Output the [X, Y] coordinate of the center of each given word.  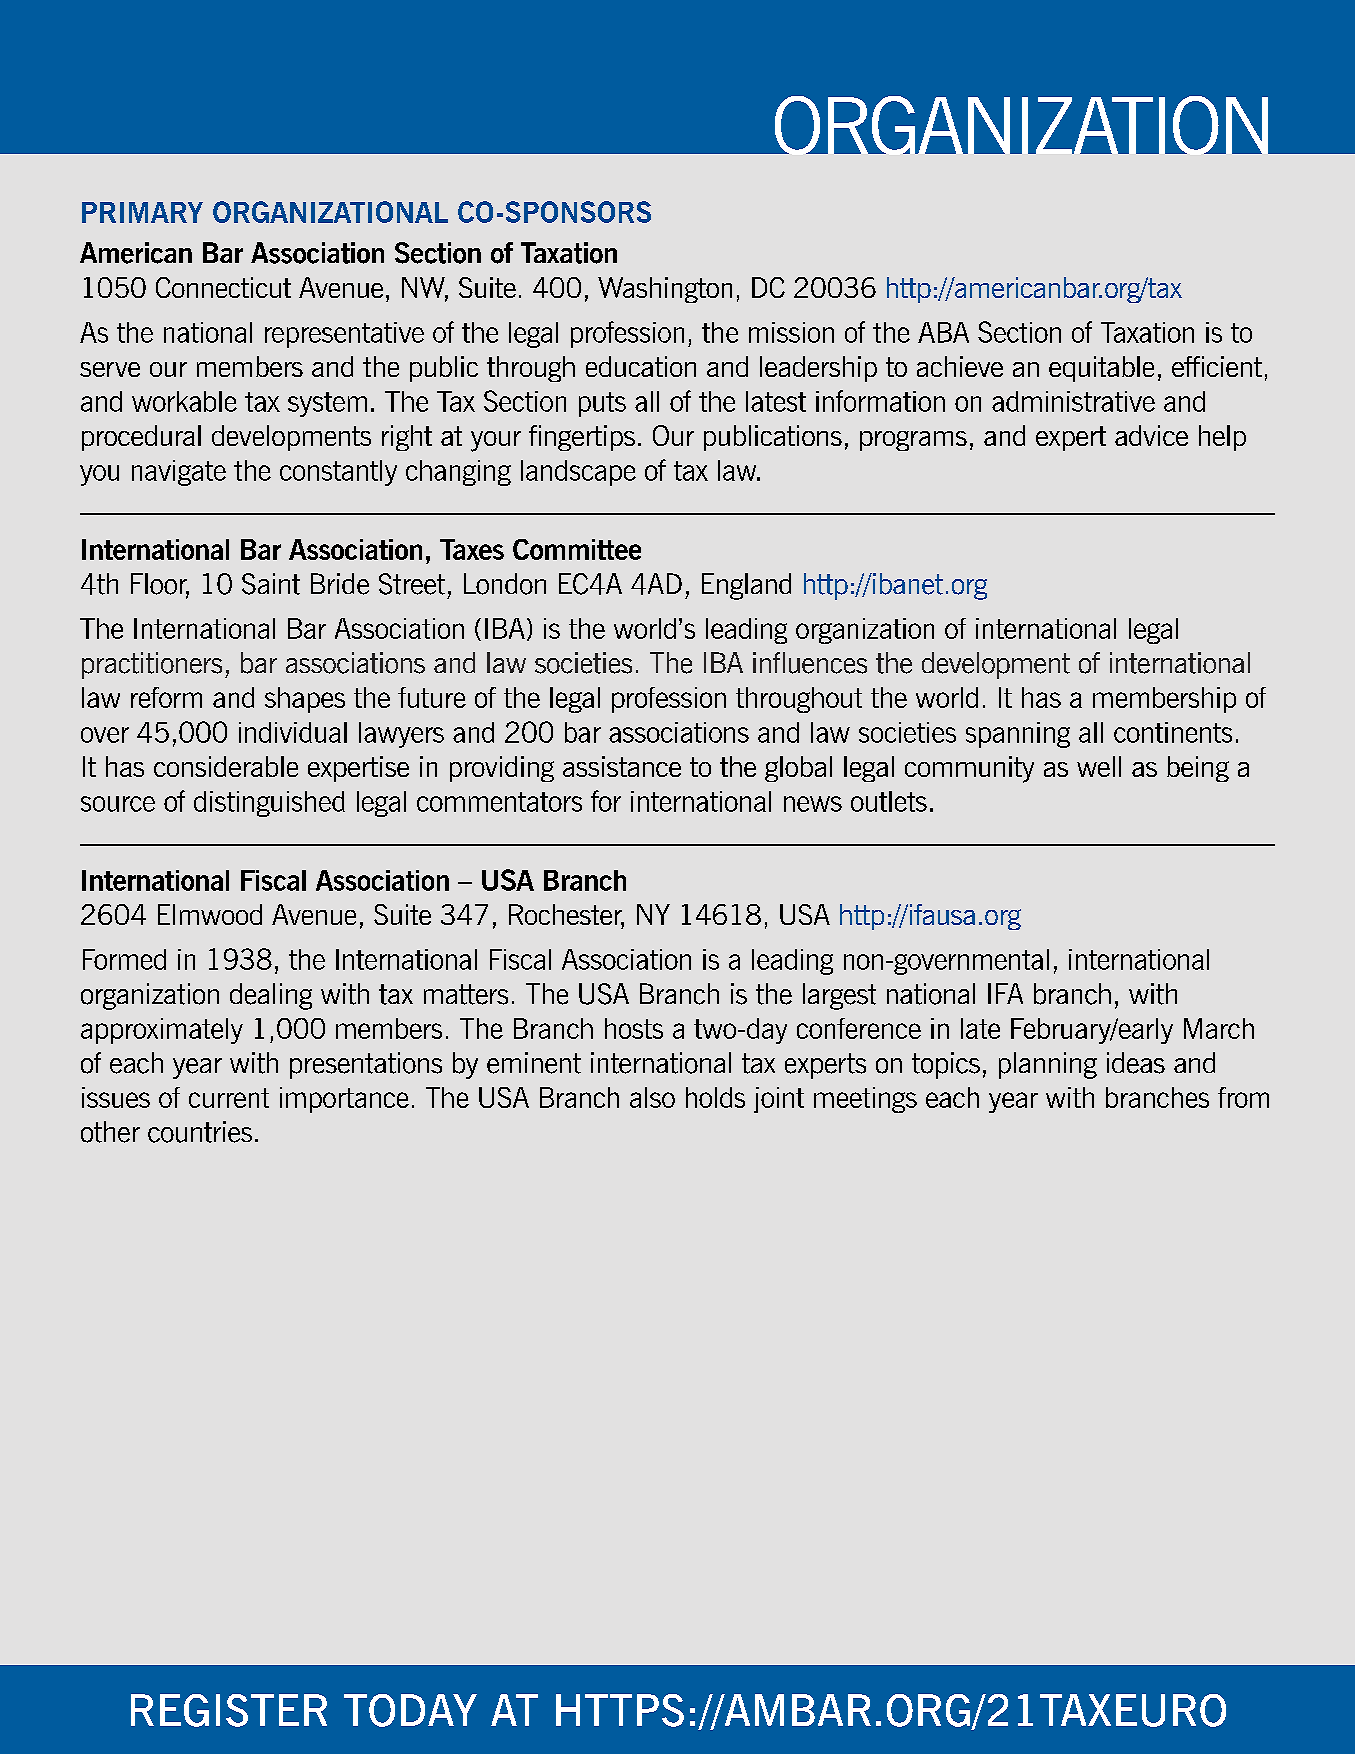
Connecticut [223, 287]
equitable [1101, 369]
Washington [665, 290]
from [1243, 1097]
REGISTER [229, 1710]
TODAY [410, 1710]
